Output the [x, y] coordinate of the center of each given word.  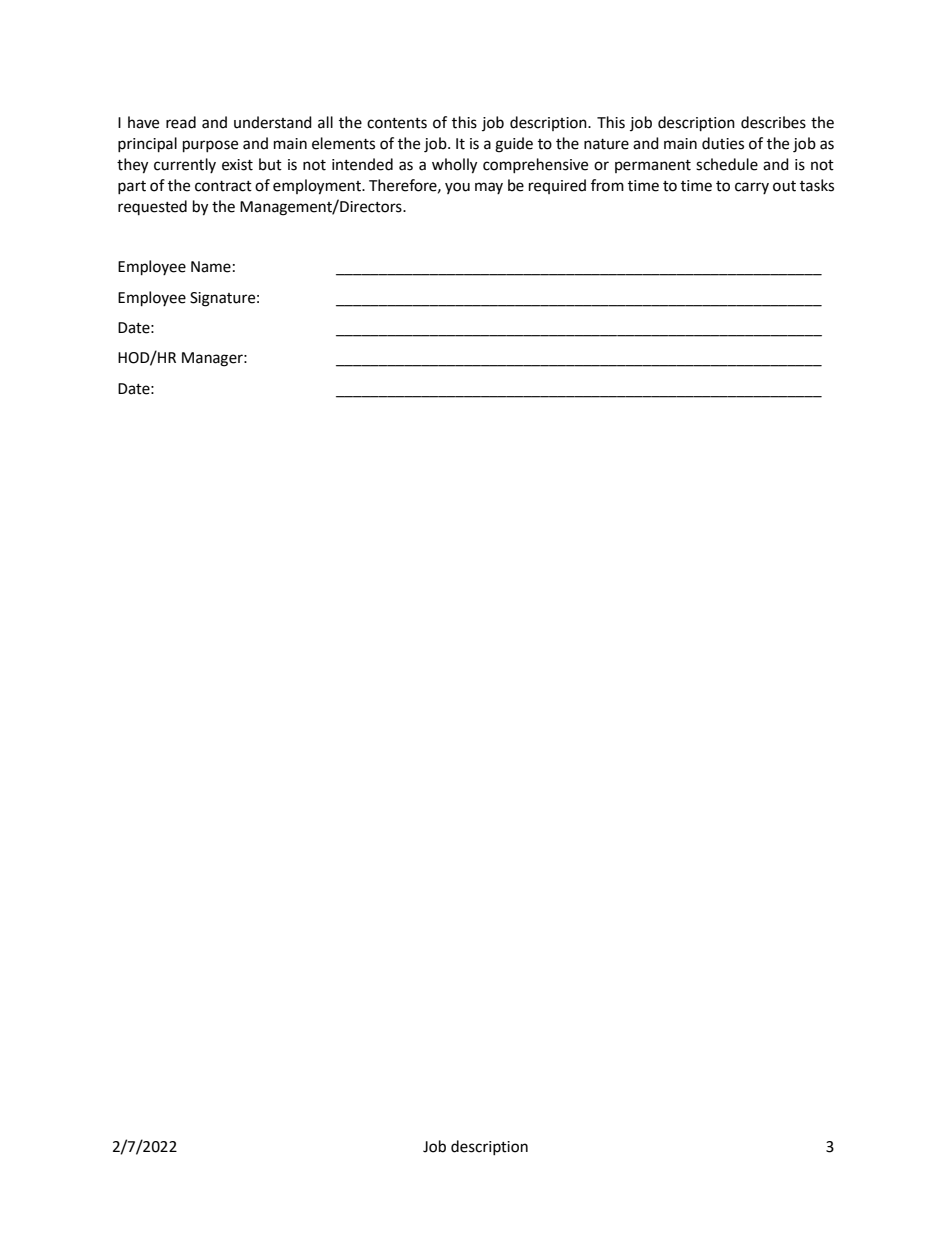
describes [773, 122]
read [181, 122]
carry [752, 188]
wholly [454, 166]
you [457, 188]
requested [152, 207]
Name [211, 267]
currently [185, 165]
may [489, 188]
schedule [727, 164]
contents [397, 123]
